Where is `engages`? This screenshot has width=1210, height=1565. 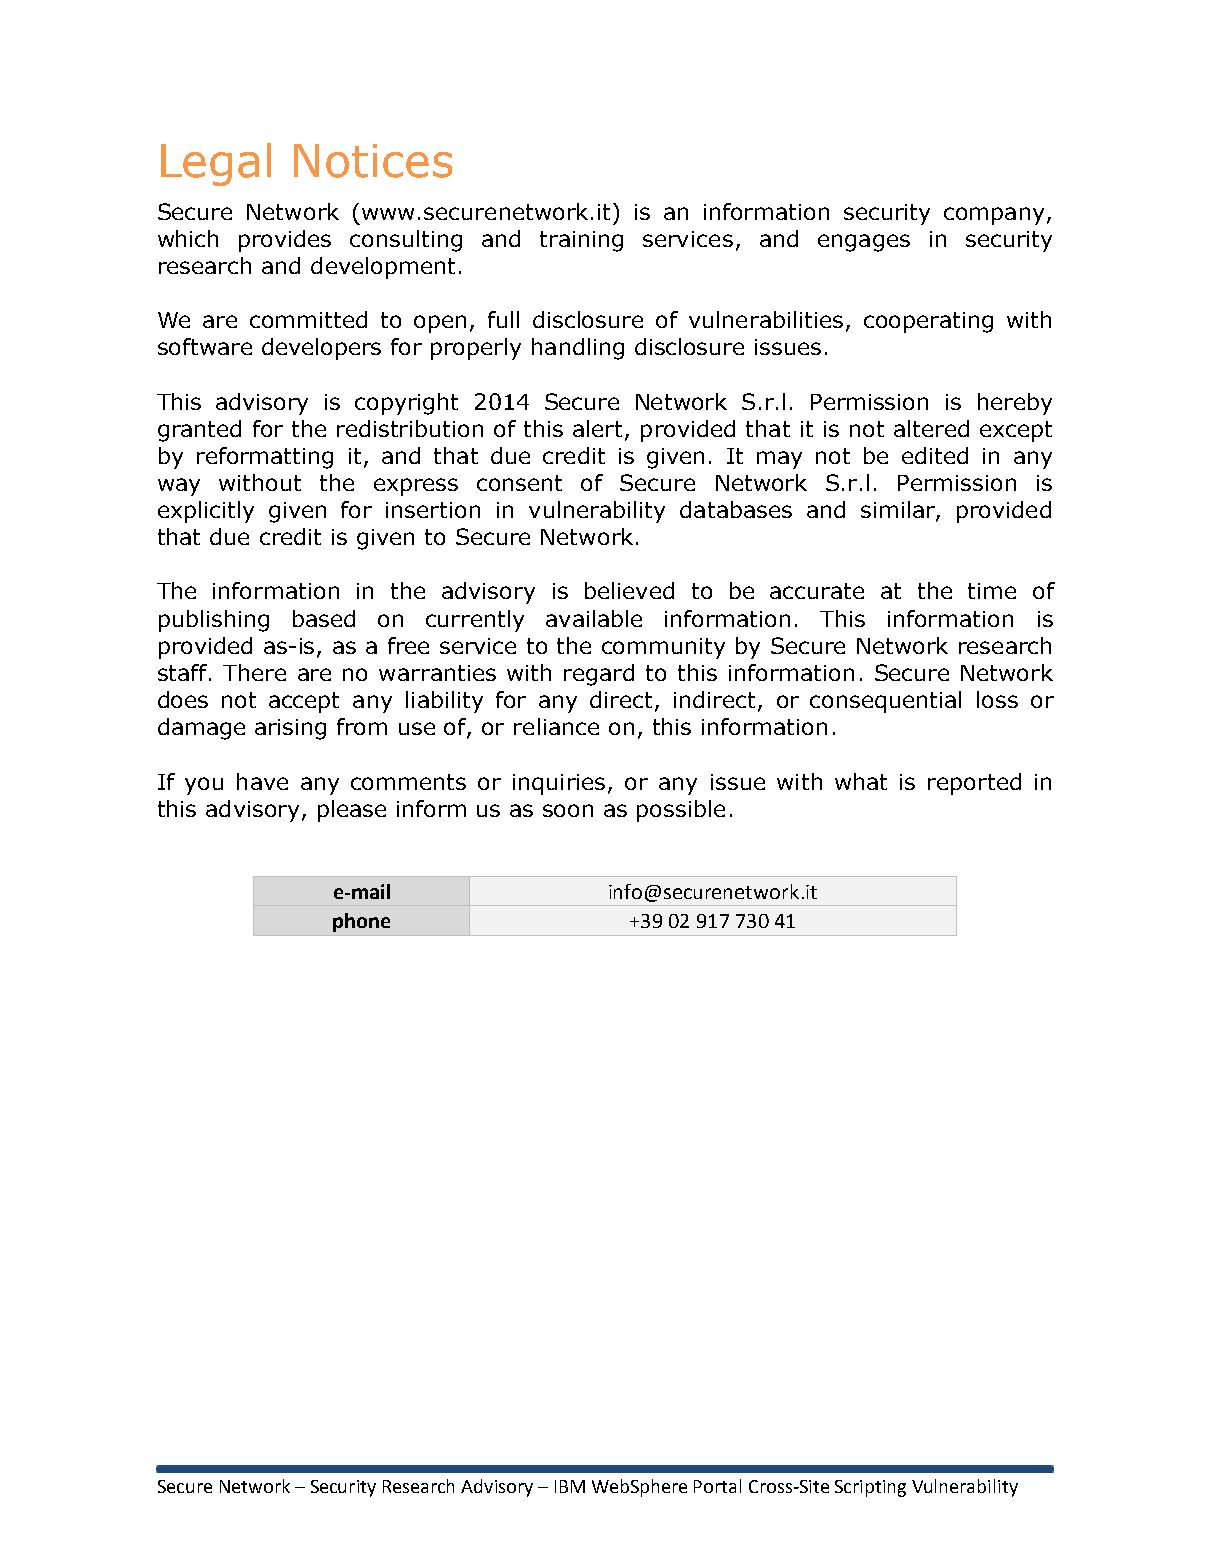
engages is located at coordinates (864, 243).
